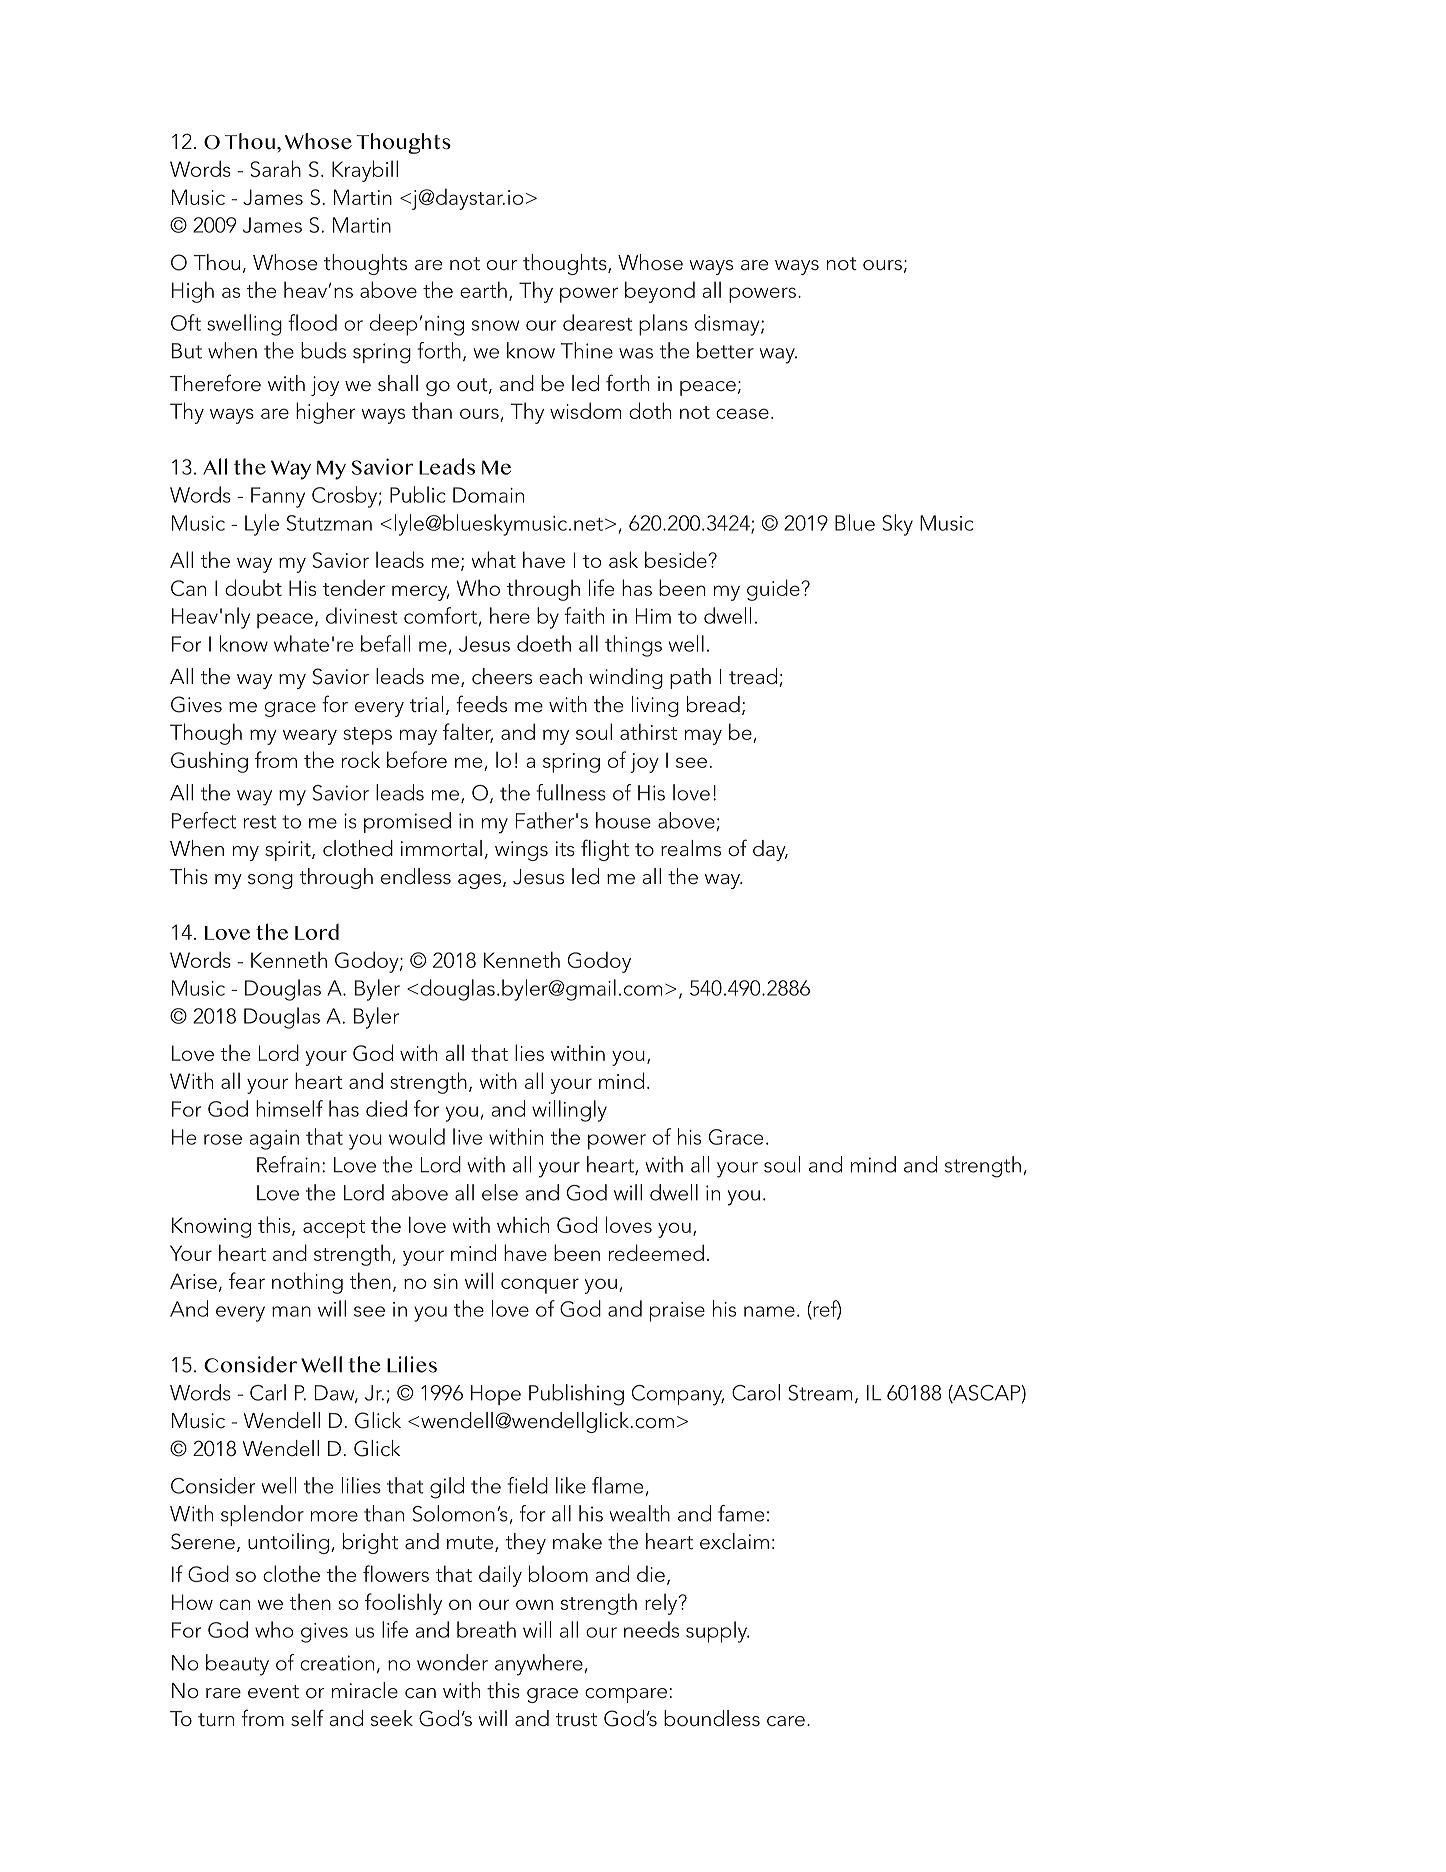  What do you see at coordinates (479, 881) in the screenshot?
I see `ages` at bounding box center [479, 881].
